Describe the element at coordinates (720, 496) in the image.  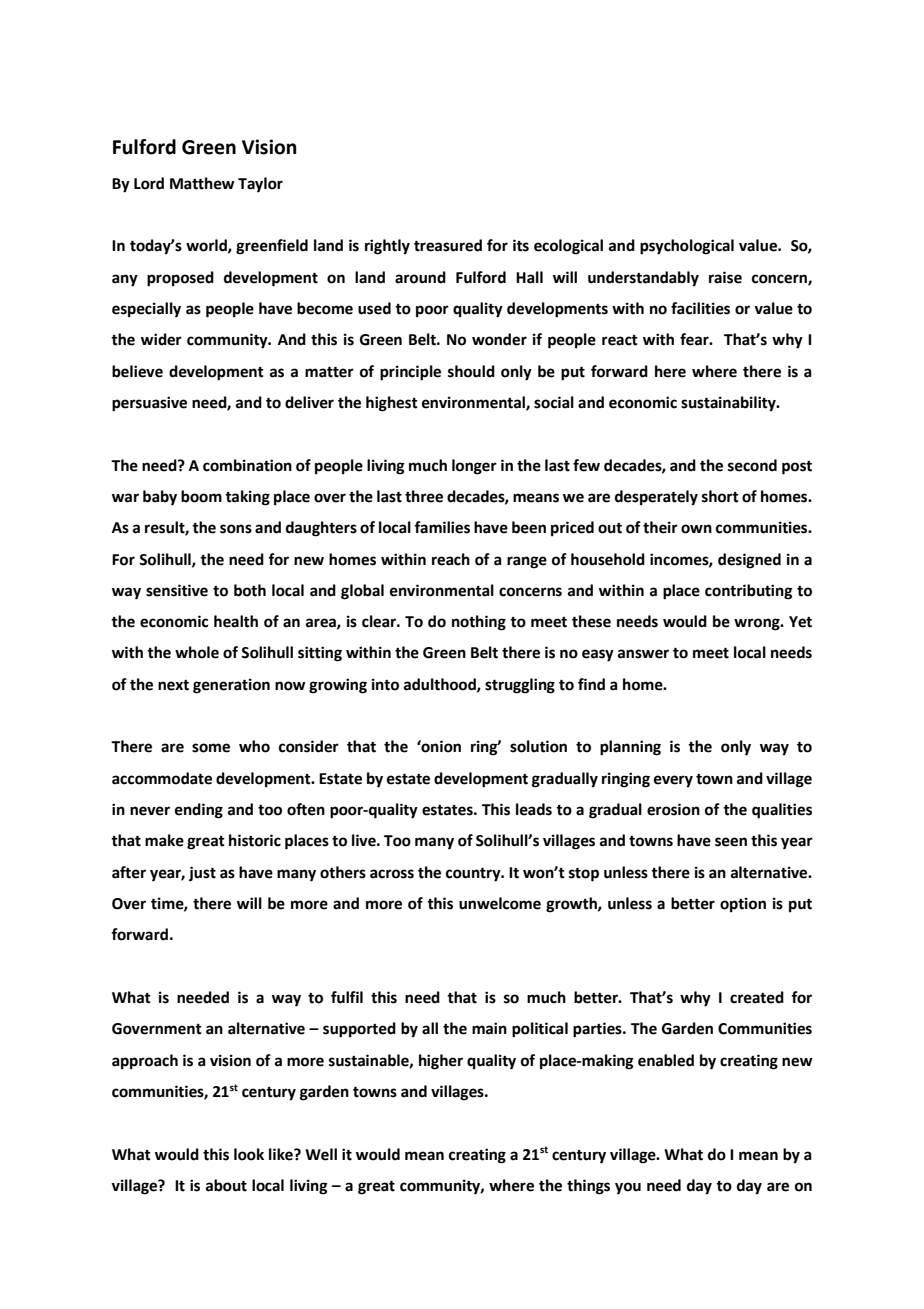
I see `short` at that location.
